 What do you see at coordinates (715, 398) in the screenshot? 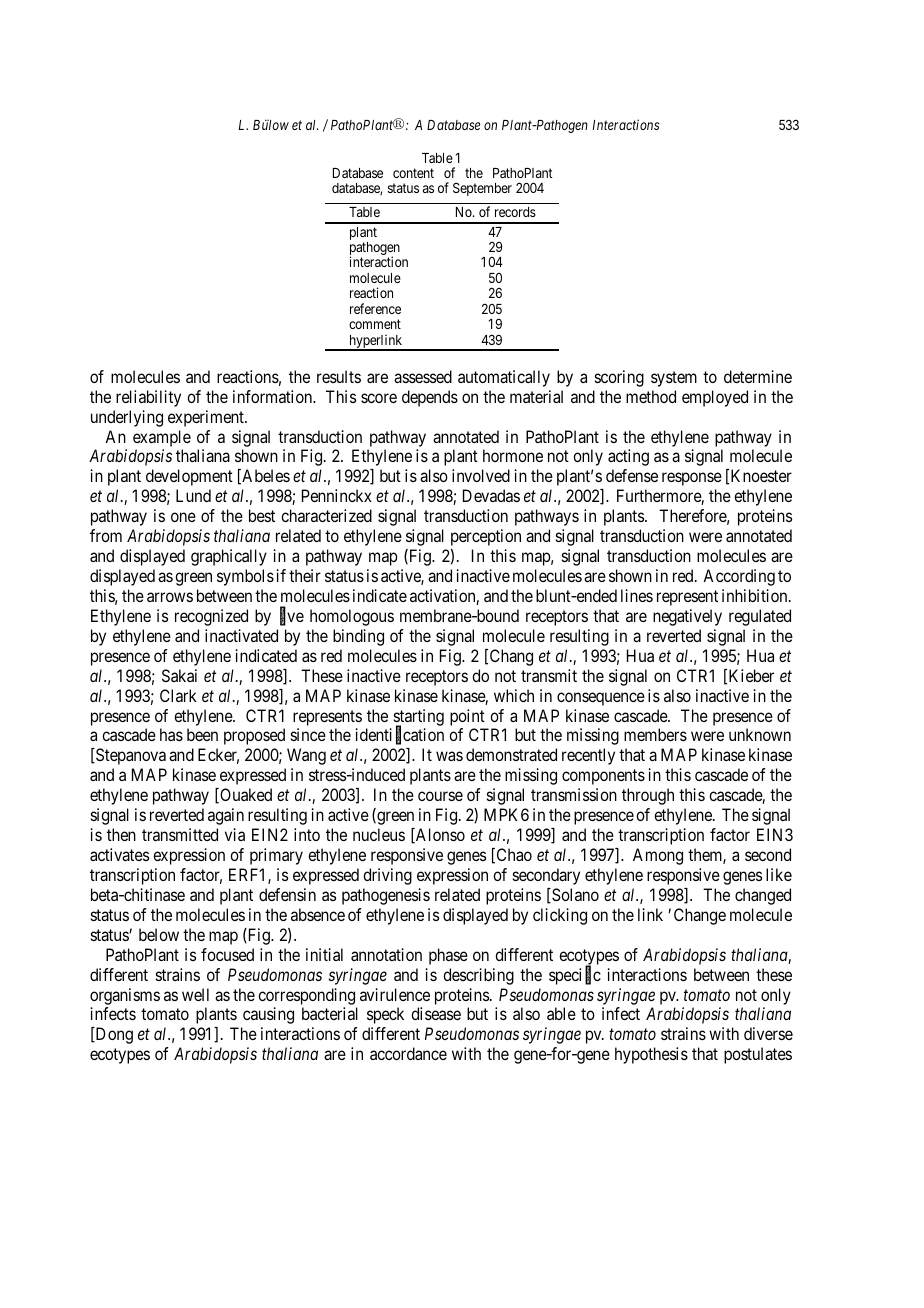
I see `employed` at bounding box center [715, 398].
